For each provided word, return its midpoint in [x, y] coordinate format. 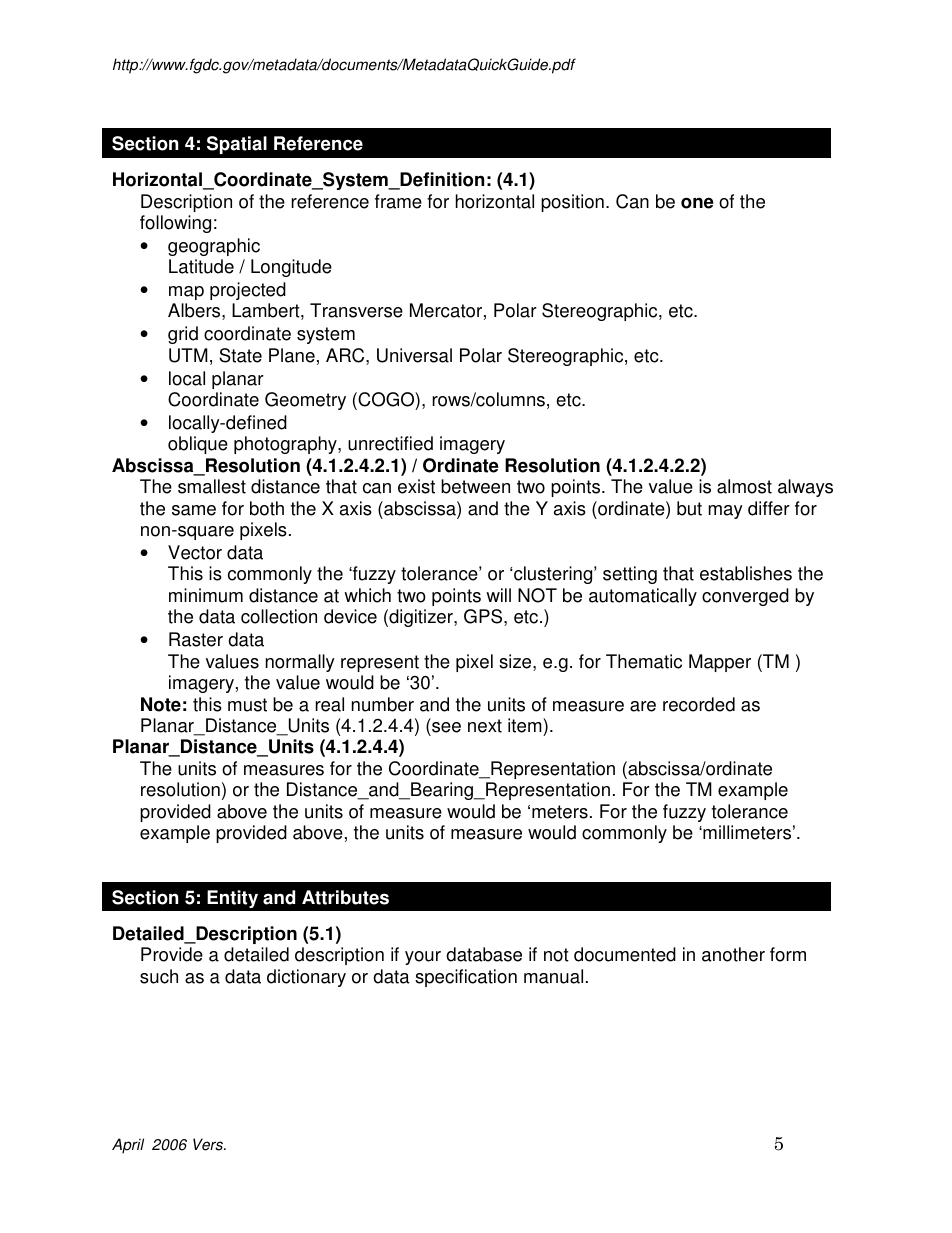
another [733, 954]
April [128, 1146]
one [697, 203]
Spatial [237, 145]
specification [466, 978]
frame [398, 201]
